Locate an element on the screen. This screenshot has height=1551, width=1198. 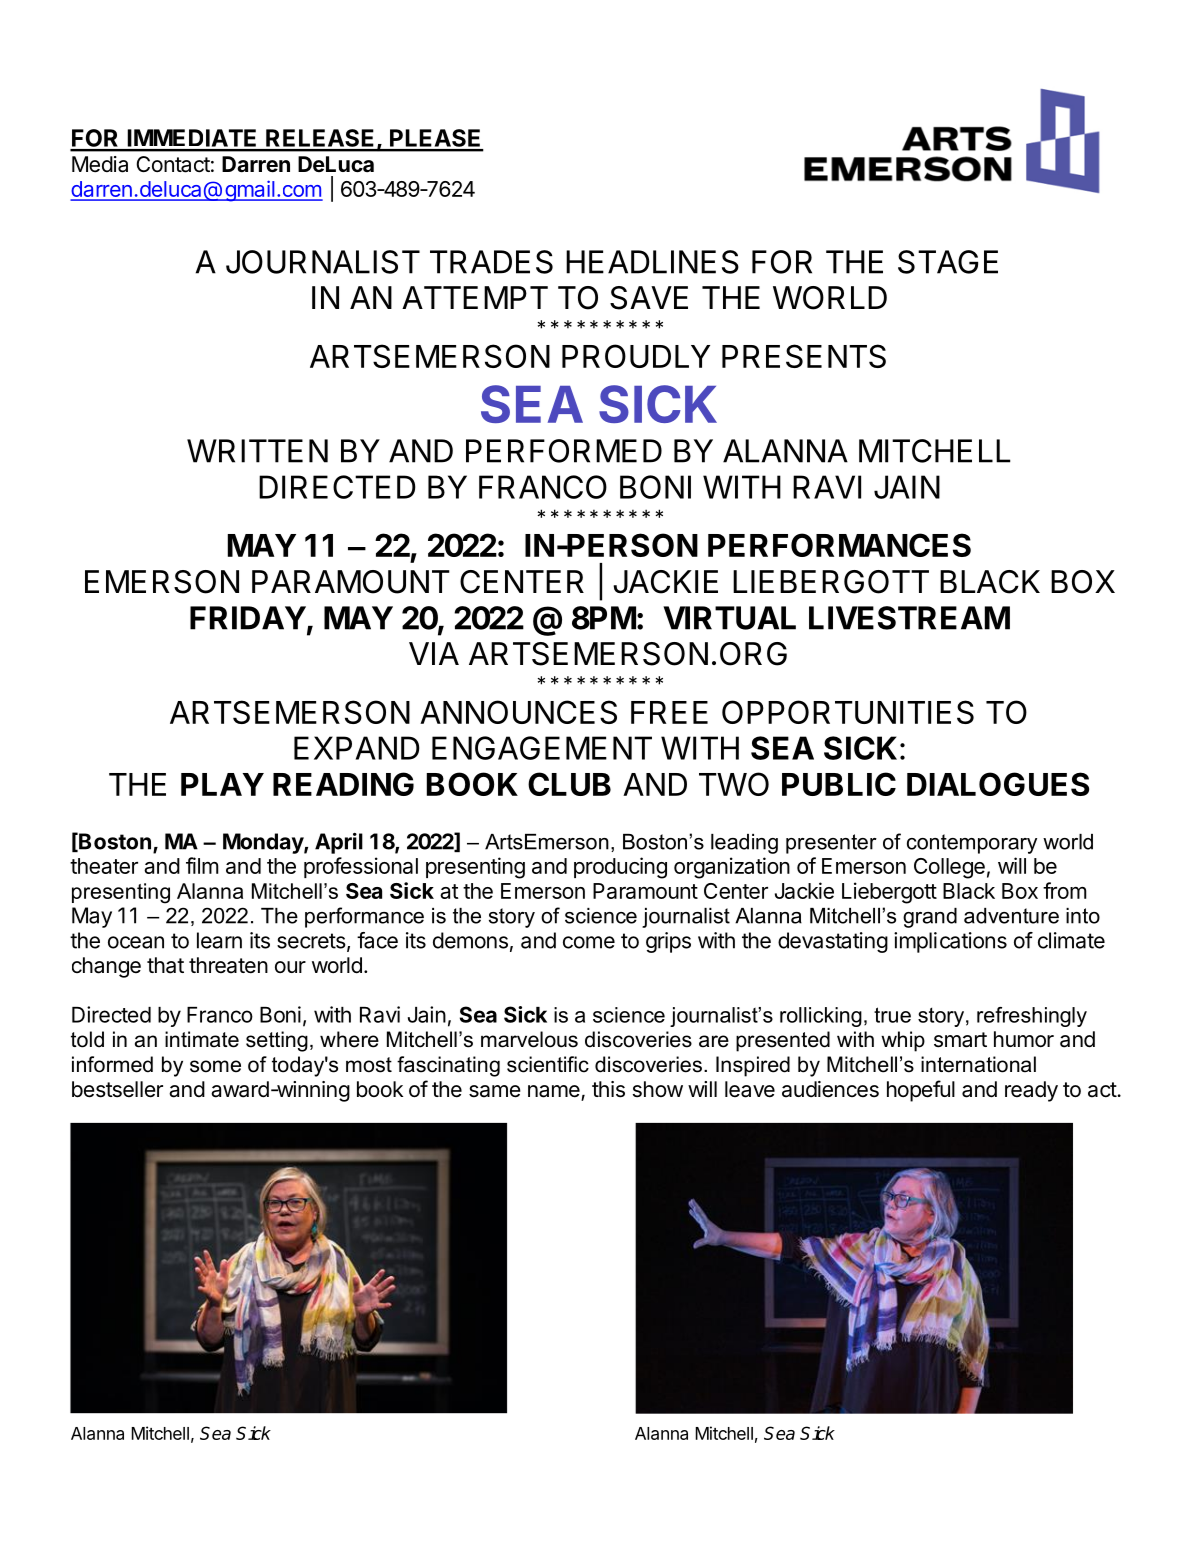
FRIDAY is located at coordinates (248, 618).
